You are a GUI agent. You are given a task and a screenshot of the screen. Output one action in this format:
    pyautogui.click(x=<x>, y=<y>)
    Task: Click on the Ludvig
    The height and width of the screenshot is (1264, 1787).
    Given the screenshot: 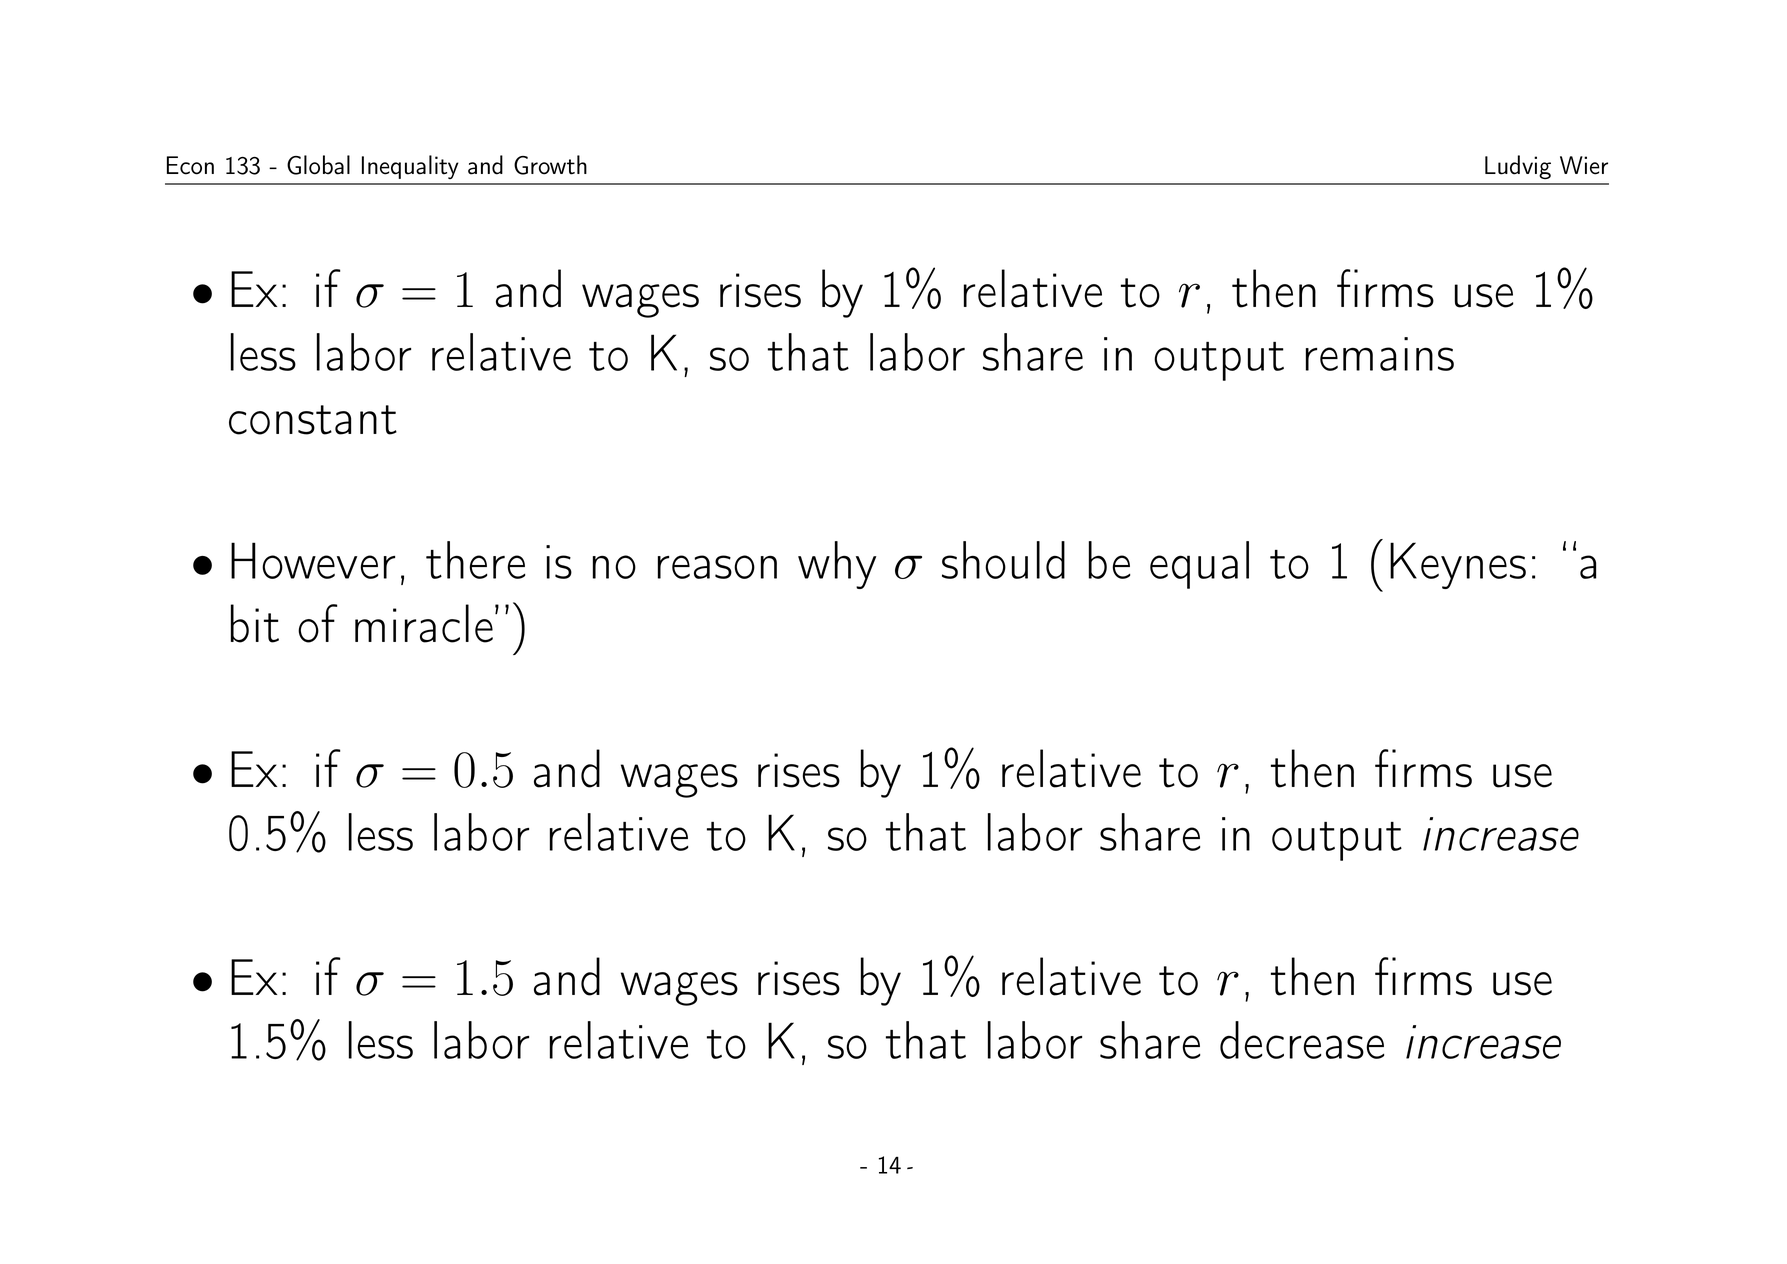 What is the action you would take?
    pyautogui.click(x=1518, y=167)
